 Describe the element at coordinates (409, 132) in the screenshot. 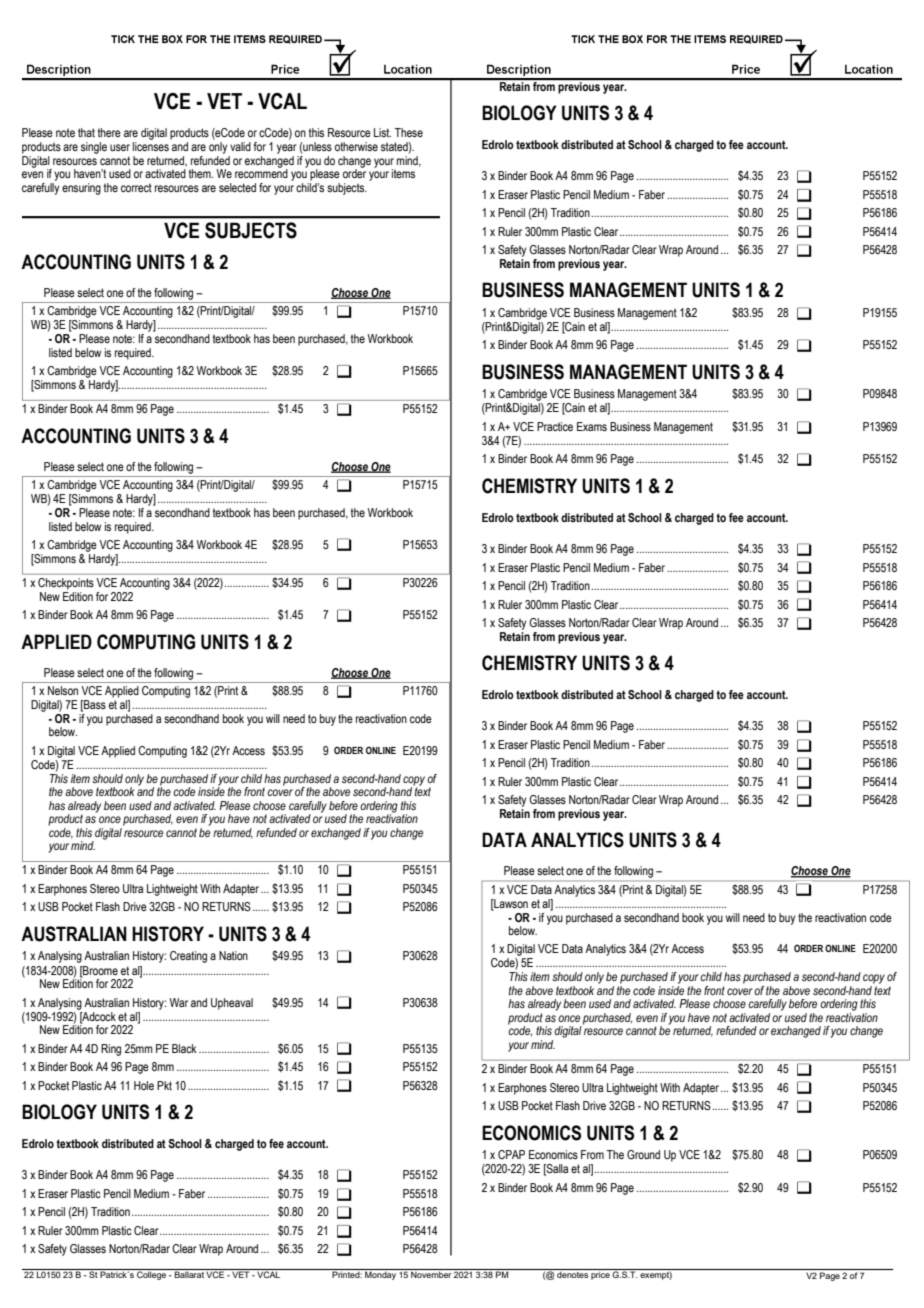

I see `These` at that location.
